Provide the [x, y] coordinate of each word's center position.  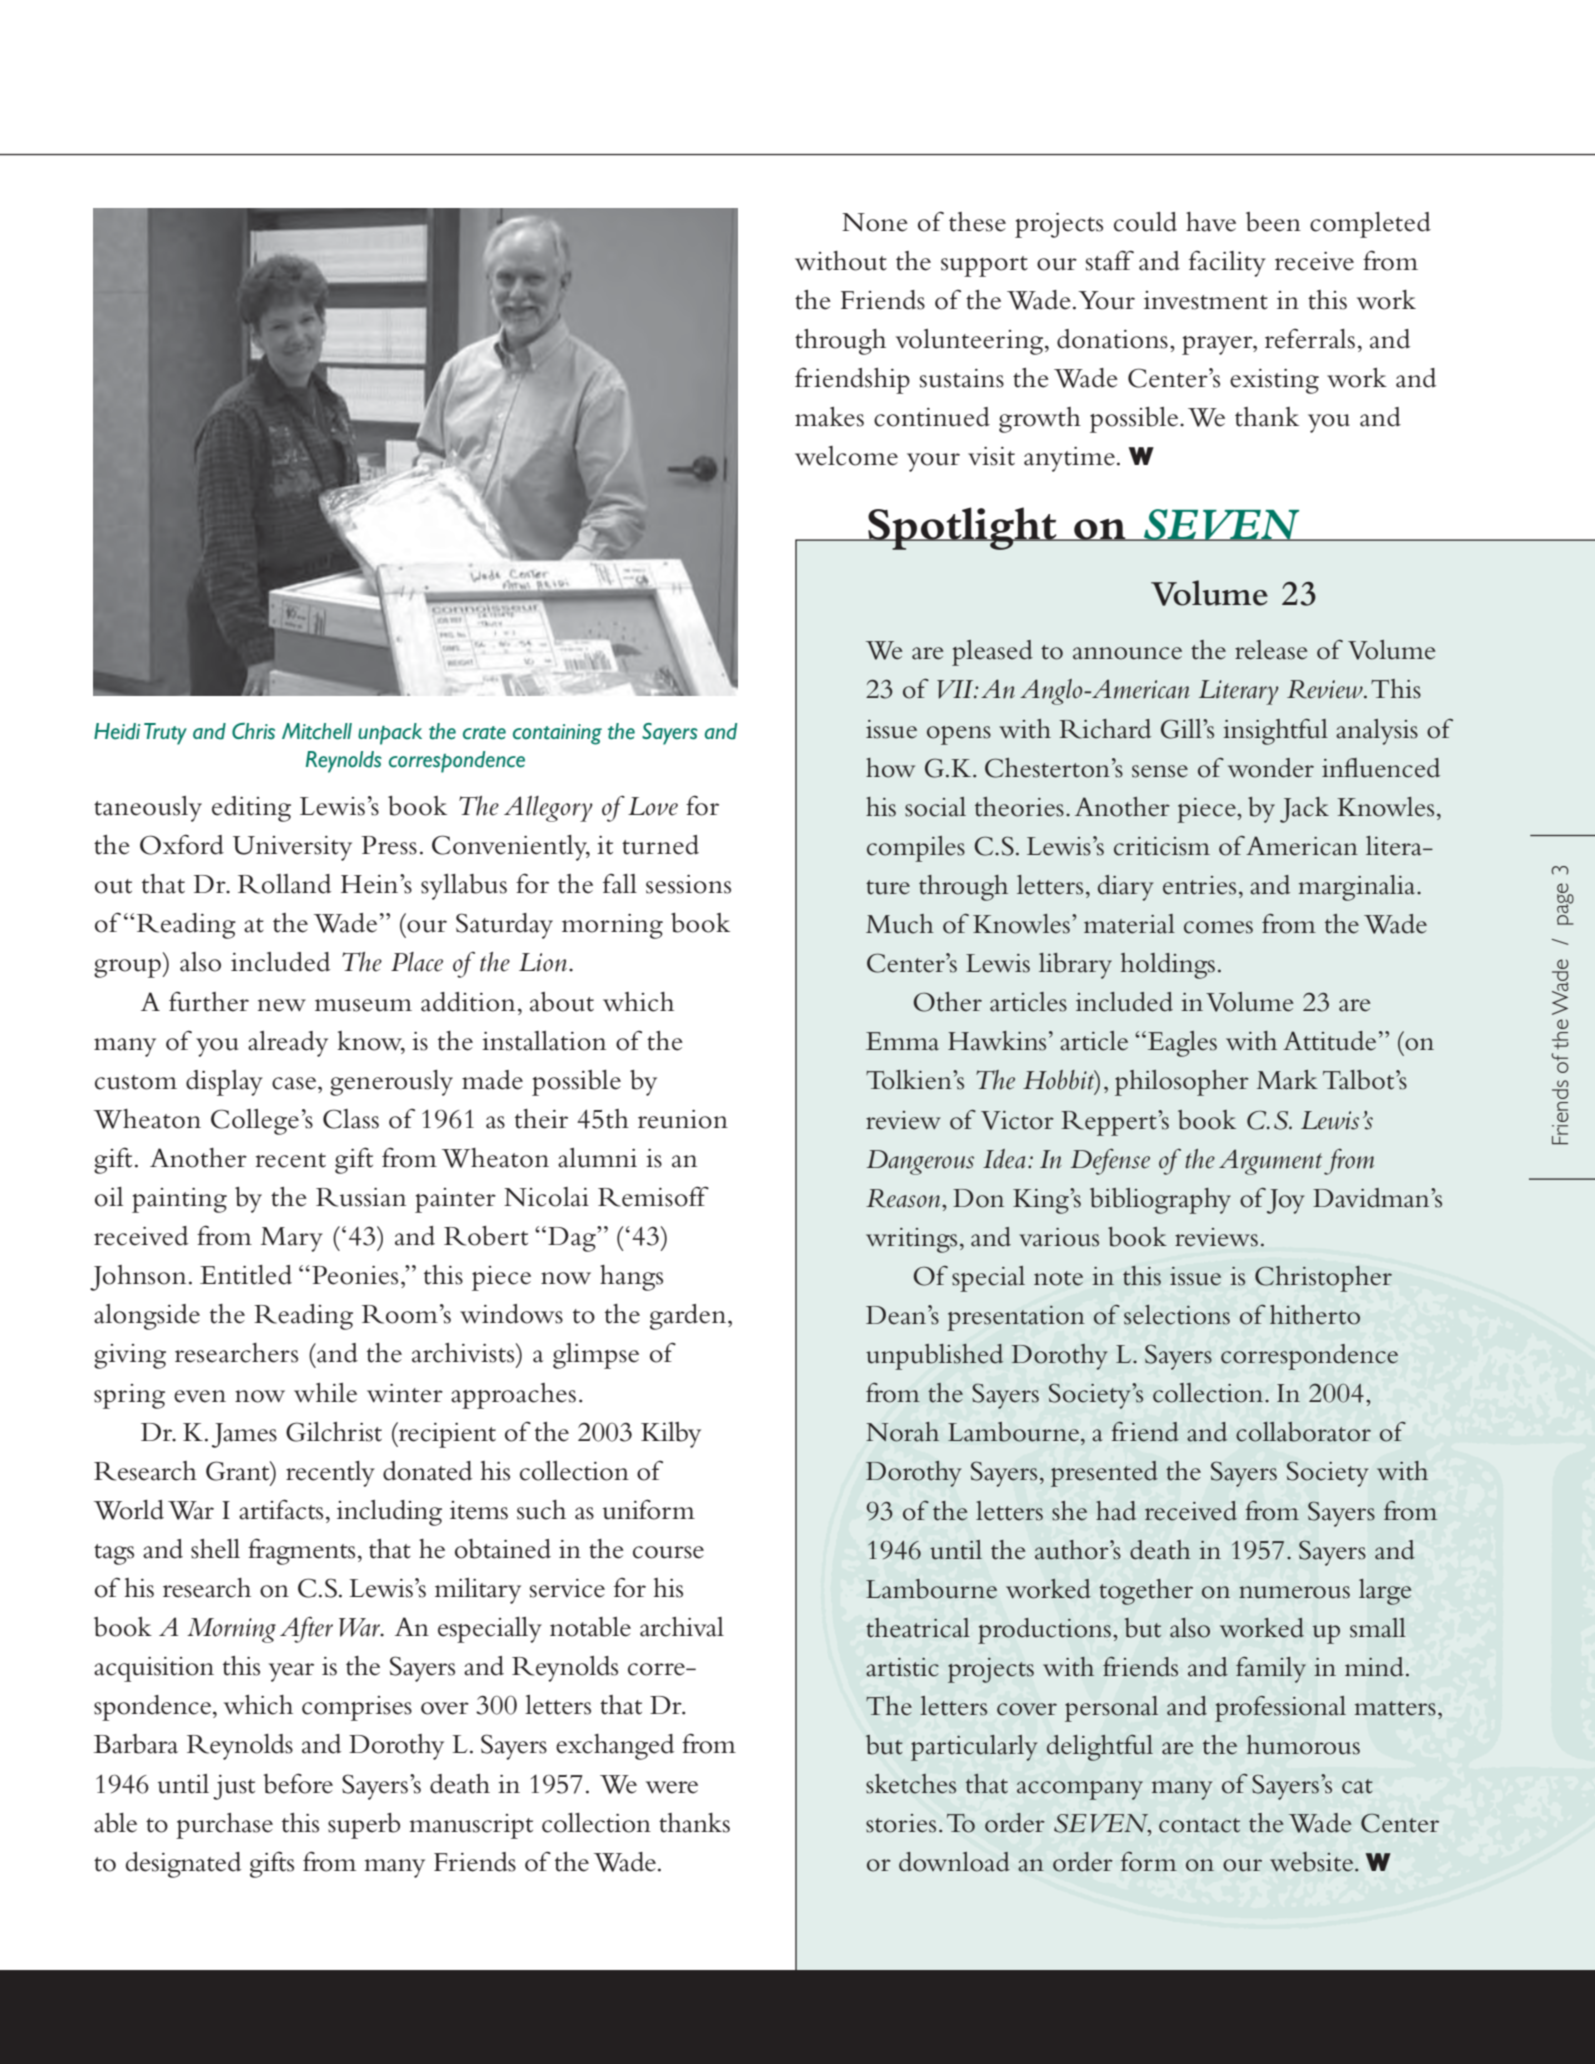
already [288, 1044]
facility [1227, 263]
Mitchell [317, 731]
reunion [683, 1119]
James [244, 1435]
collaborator [1303, 1432]
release [1271, 650]
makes [829, 417]
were [672, 1787]
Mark [1287, 1080]
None [875, 222]
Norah [902, 1432]
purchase [224, 1826]
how [890, 768]
